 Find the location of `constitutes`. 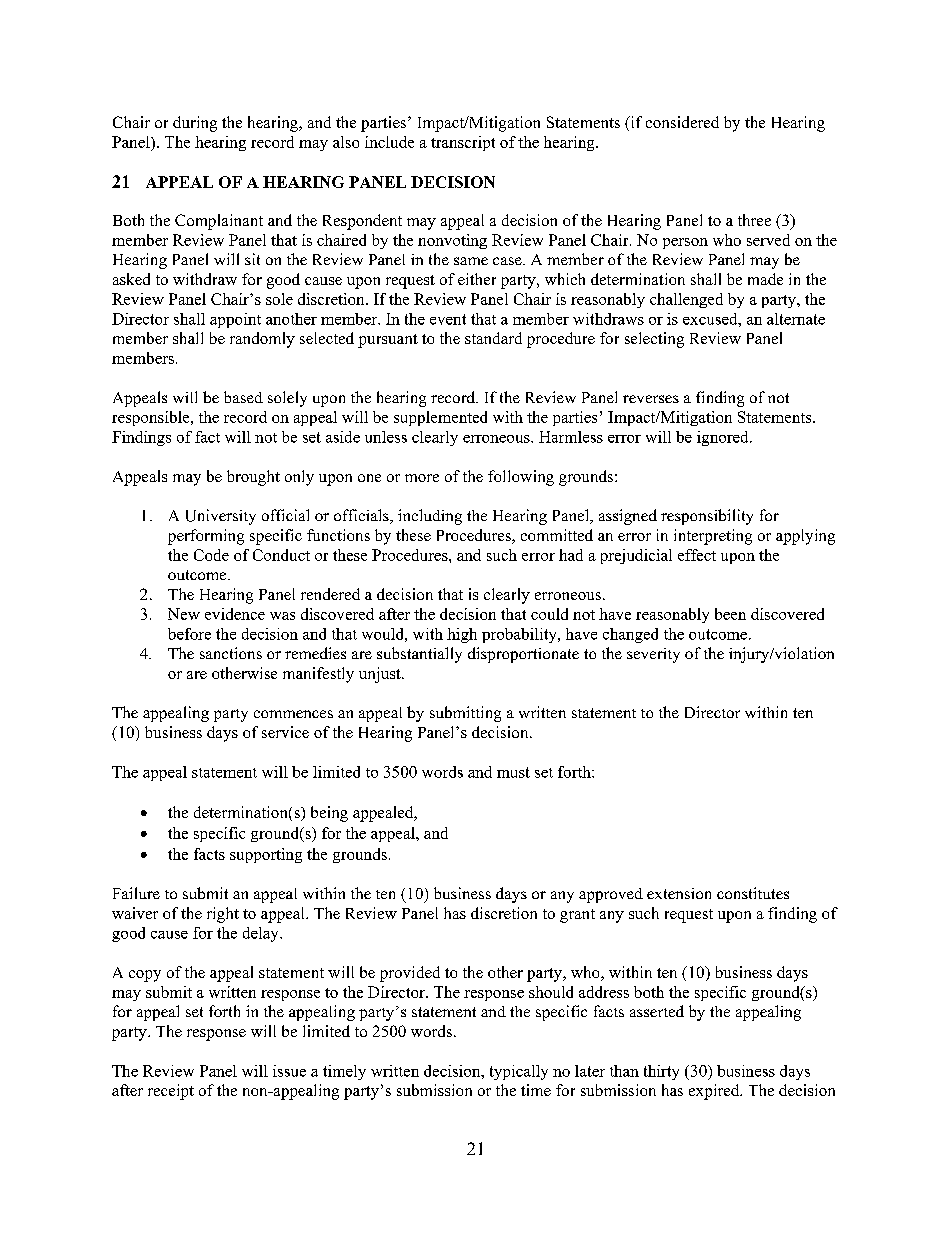

constitutes is located at coordinates (753, 893).
